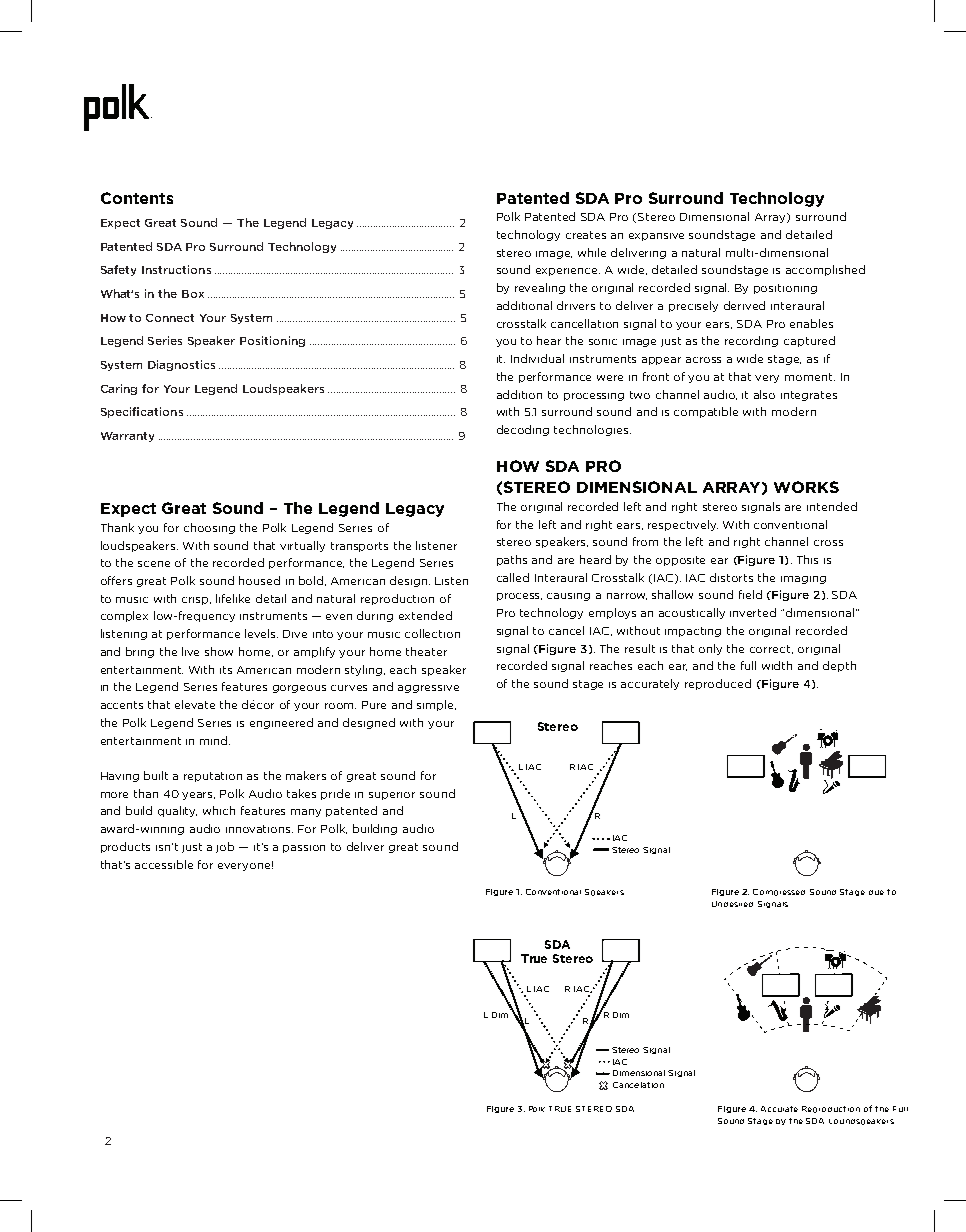 The height and width of the screenshot is (1232, 966). What do you see at coordinates (137, 198) in the screenshot?
I see `Contents` at bounding box center [137, 198].
